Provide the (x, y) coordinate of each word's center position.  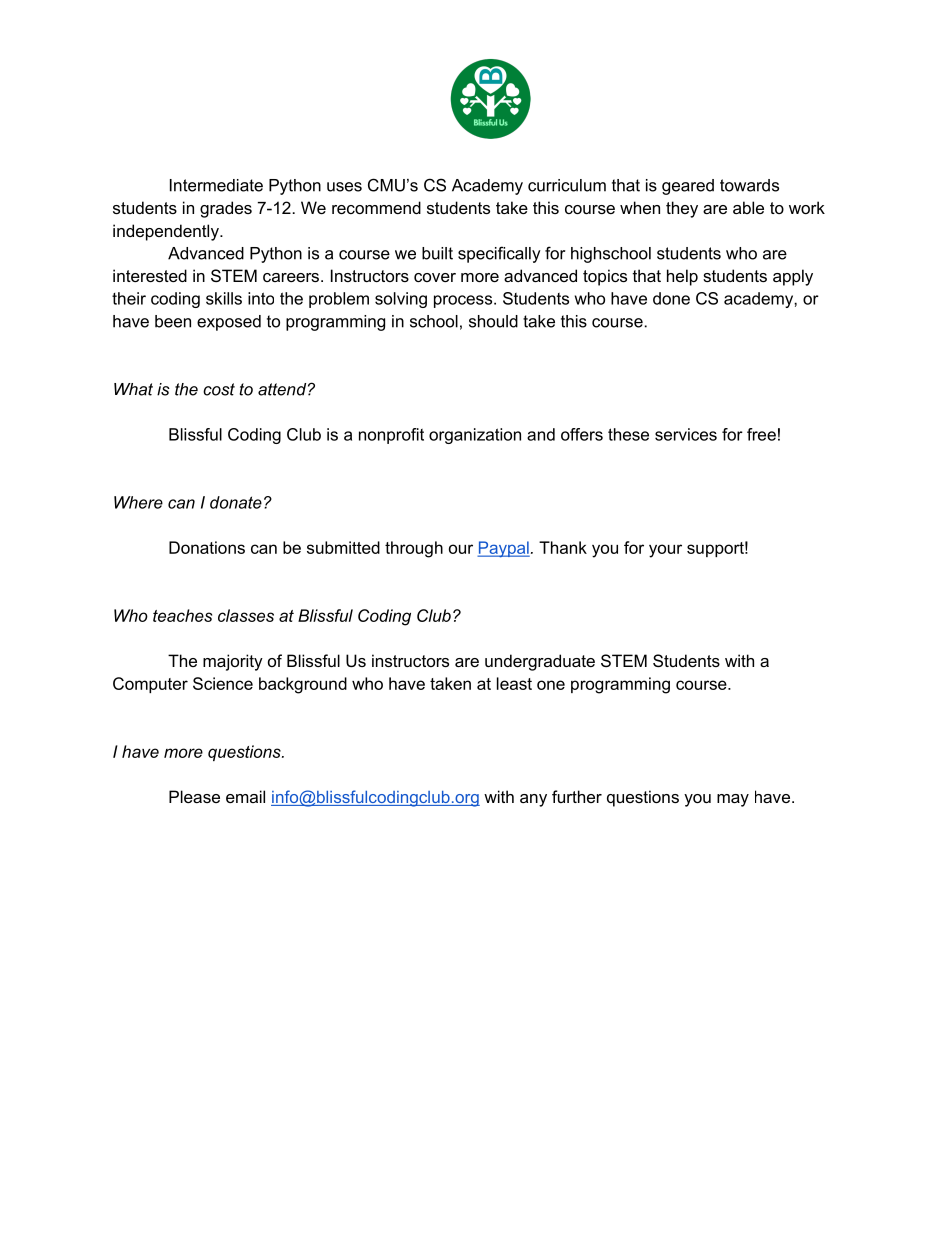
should (493, 321)
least (514, 683)
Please (194, 796)
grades (226, 209)
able (748, 207)
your (665, 551)
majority (233, 662)
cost (219, 389)
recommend (376, 207)
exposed (229, 323)
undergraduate (540, 662)
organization (475, 436)
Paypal (503, 549)
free (761, 434)
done (671, 298)
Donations (207, 547)
